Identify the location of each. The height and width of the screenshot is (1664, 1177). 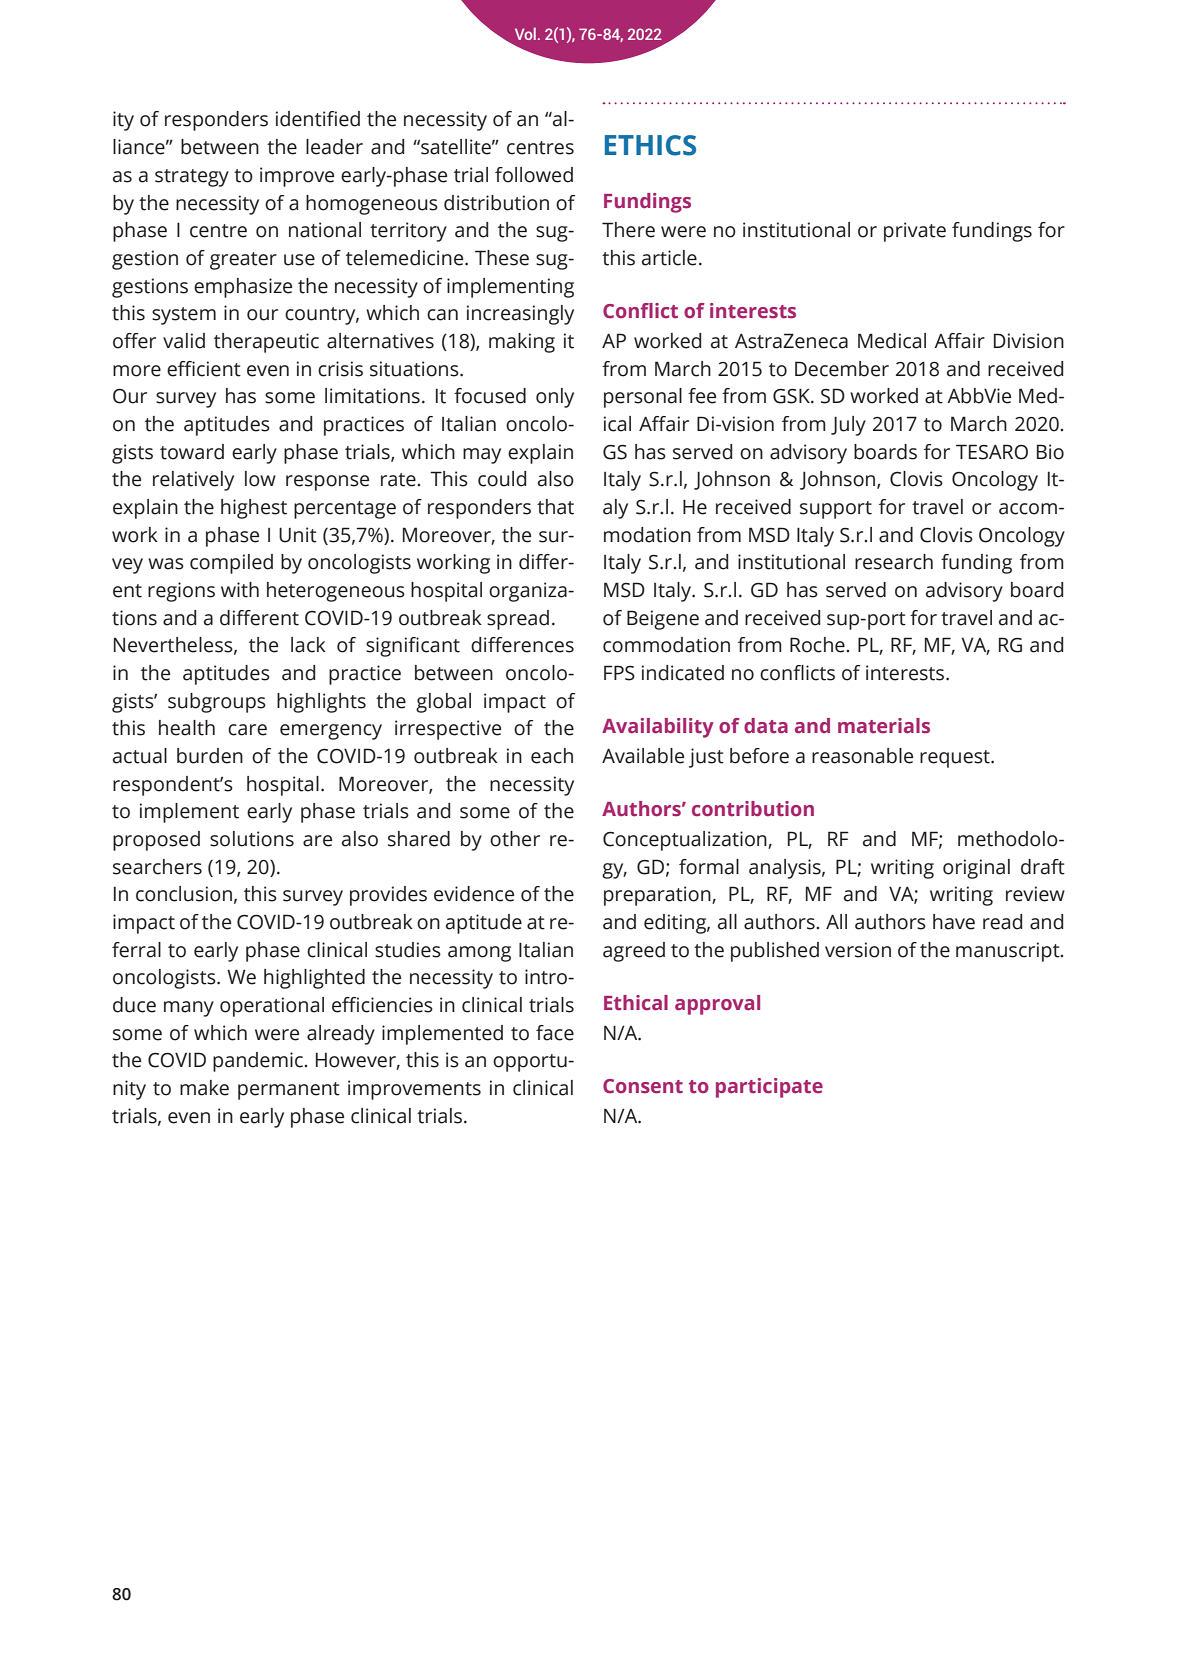
(552, 756).
